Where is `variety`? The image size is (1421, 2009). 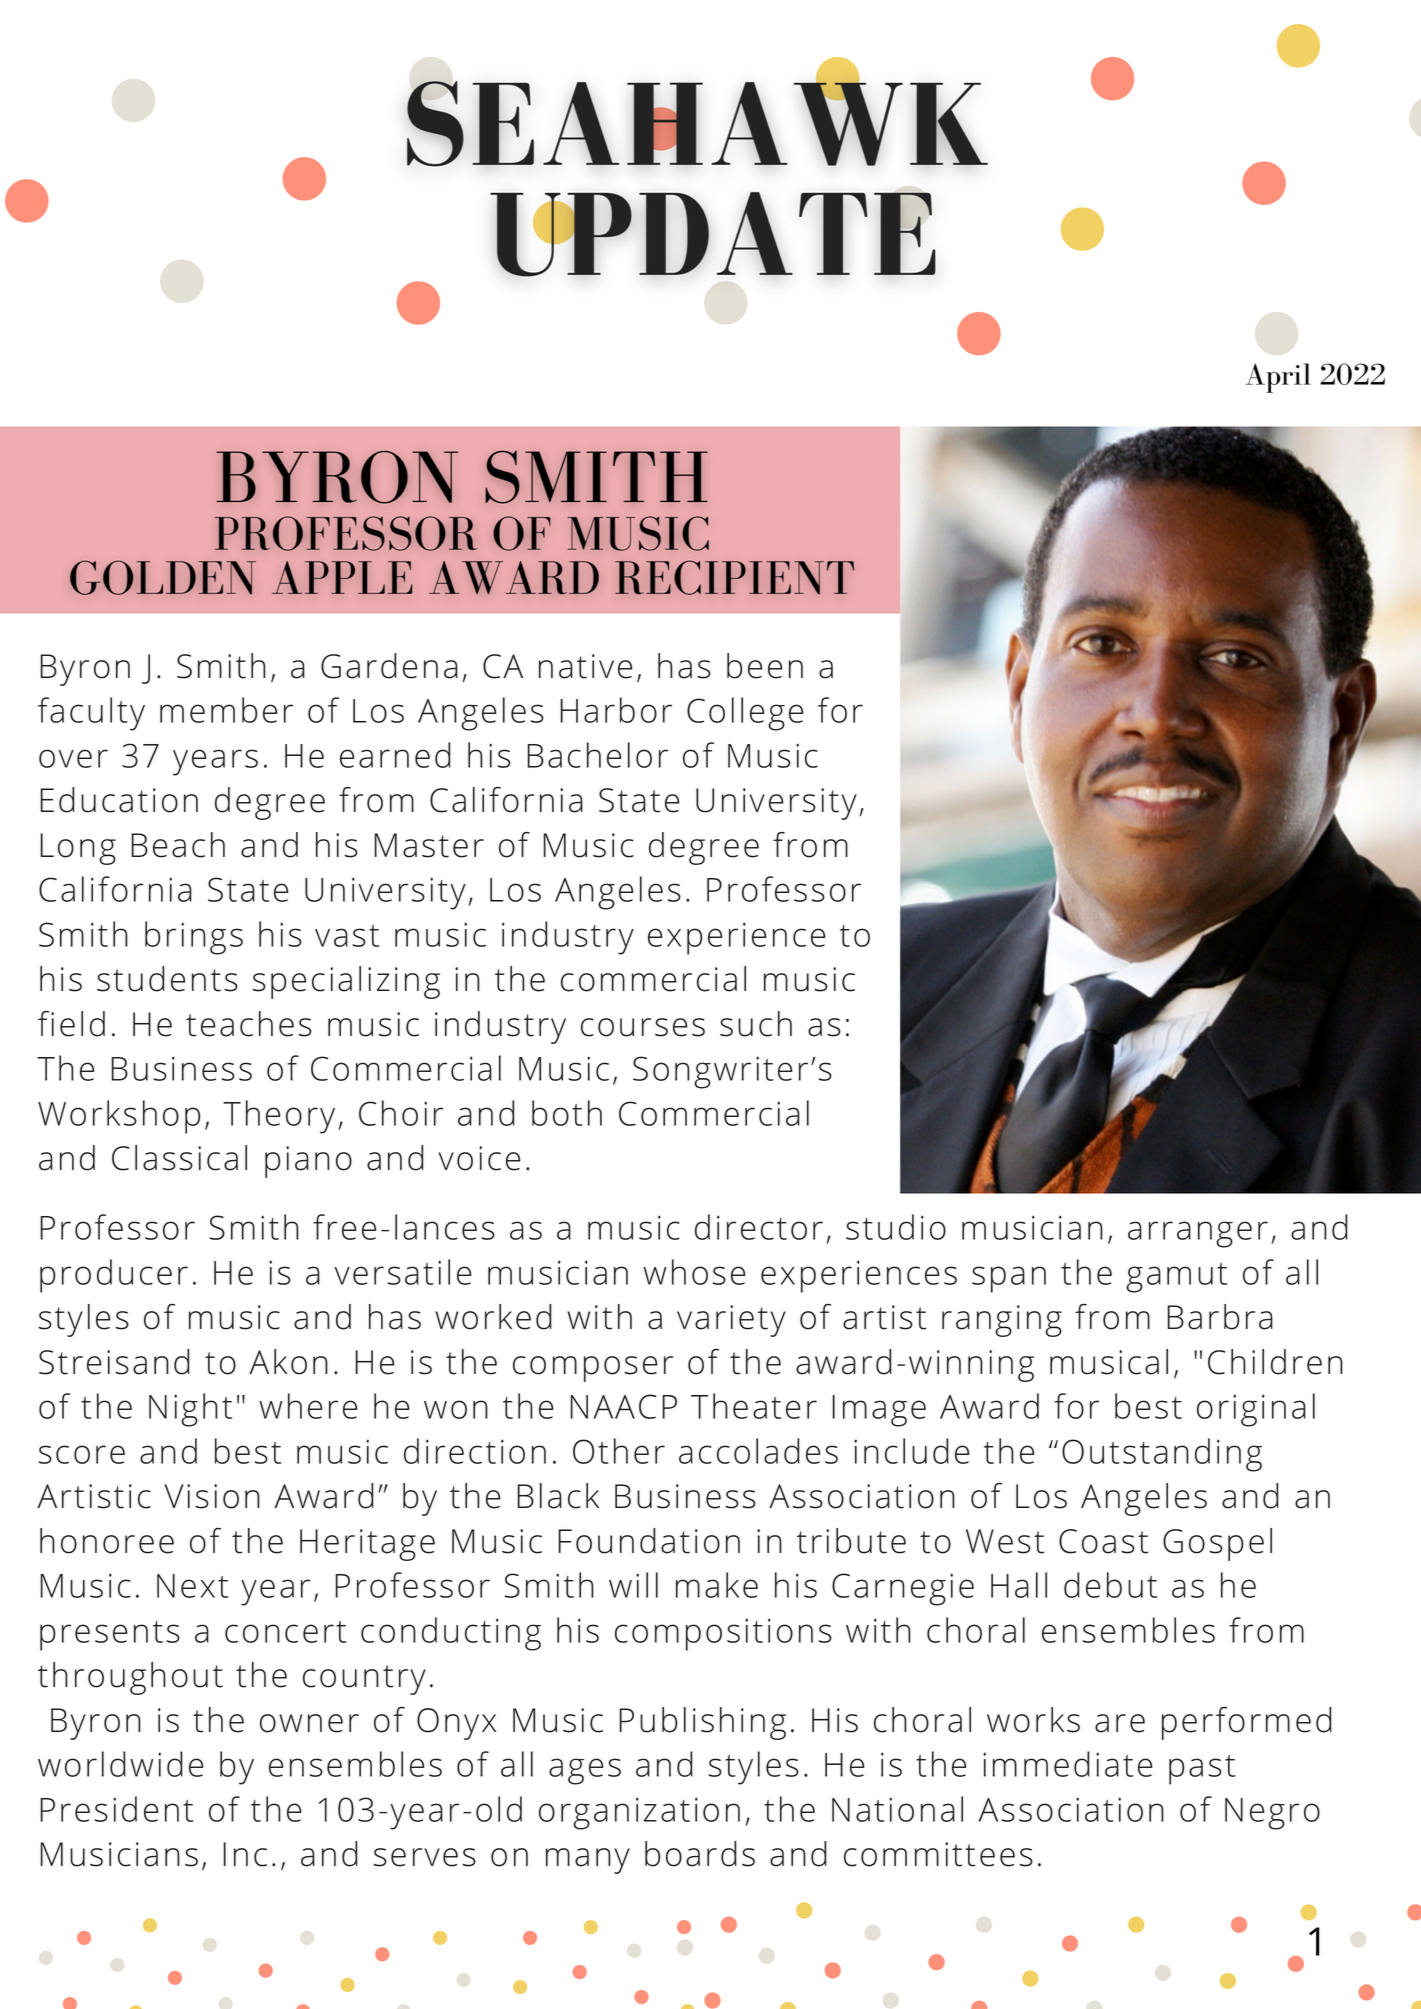 variety is located at coordinates (731, 1321).
